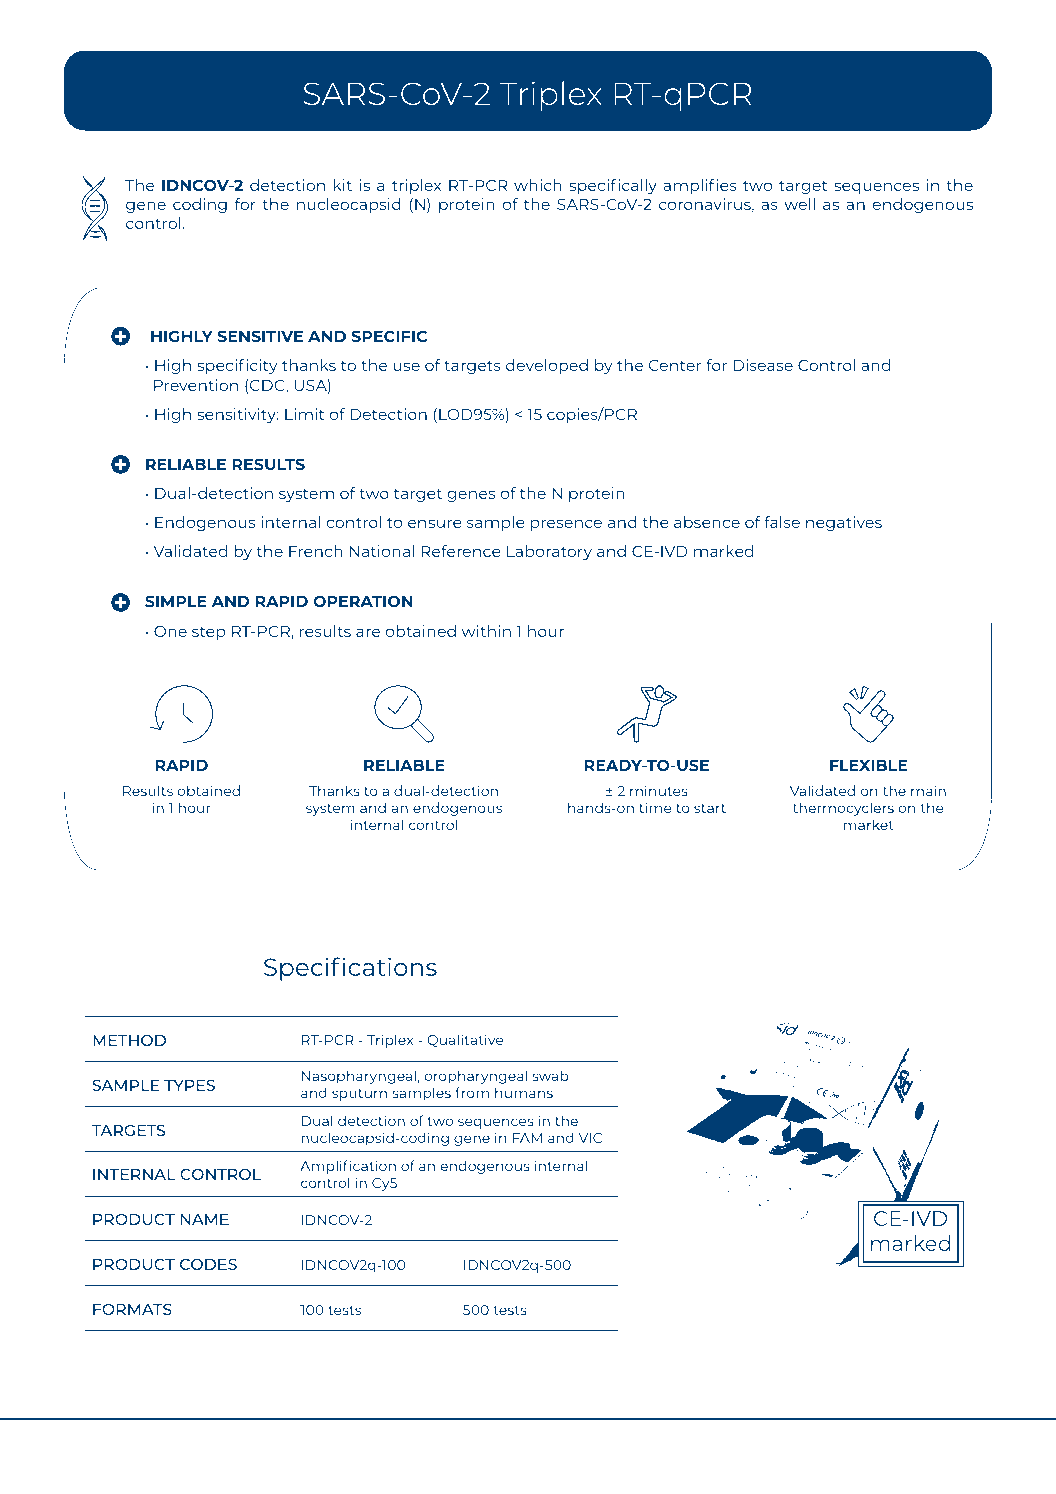  What do you see at coordinates (869, 824) in the document?
I see `market` at bounding box center [869, 824].
